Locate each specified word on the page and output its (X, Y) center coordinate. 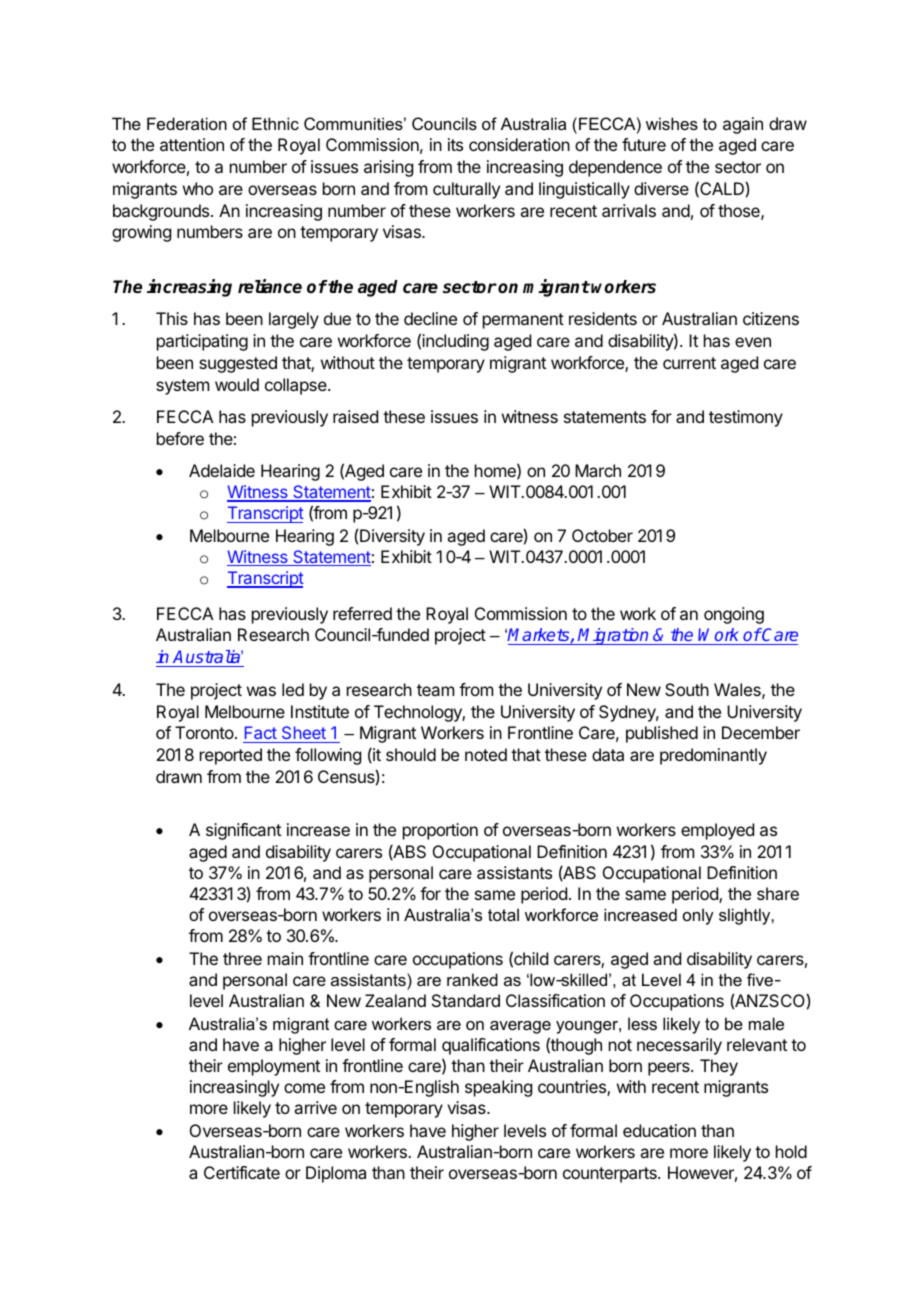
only (698, 916)
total (503, 914)
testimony (746, 418)
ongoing (734, 615)
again (743, 125)
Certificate (242, 1172)
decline (430, 318)
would (237, 384)
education (659, 1130)
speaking (498, 1088)
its (455, 144)
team (435, 690)
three (242, 958)
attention (192, 144)
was (261, 691)
